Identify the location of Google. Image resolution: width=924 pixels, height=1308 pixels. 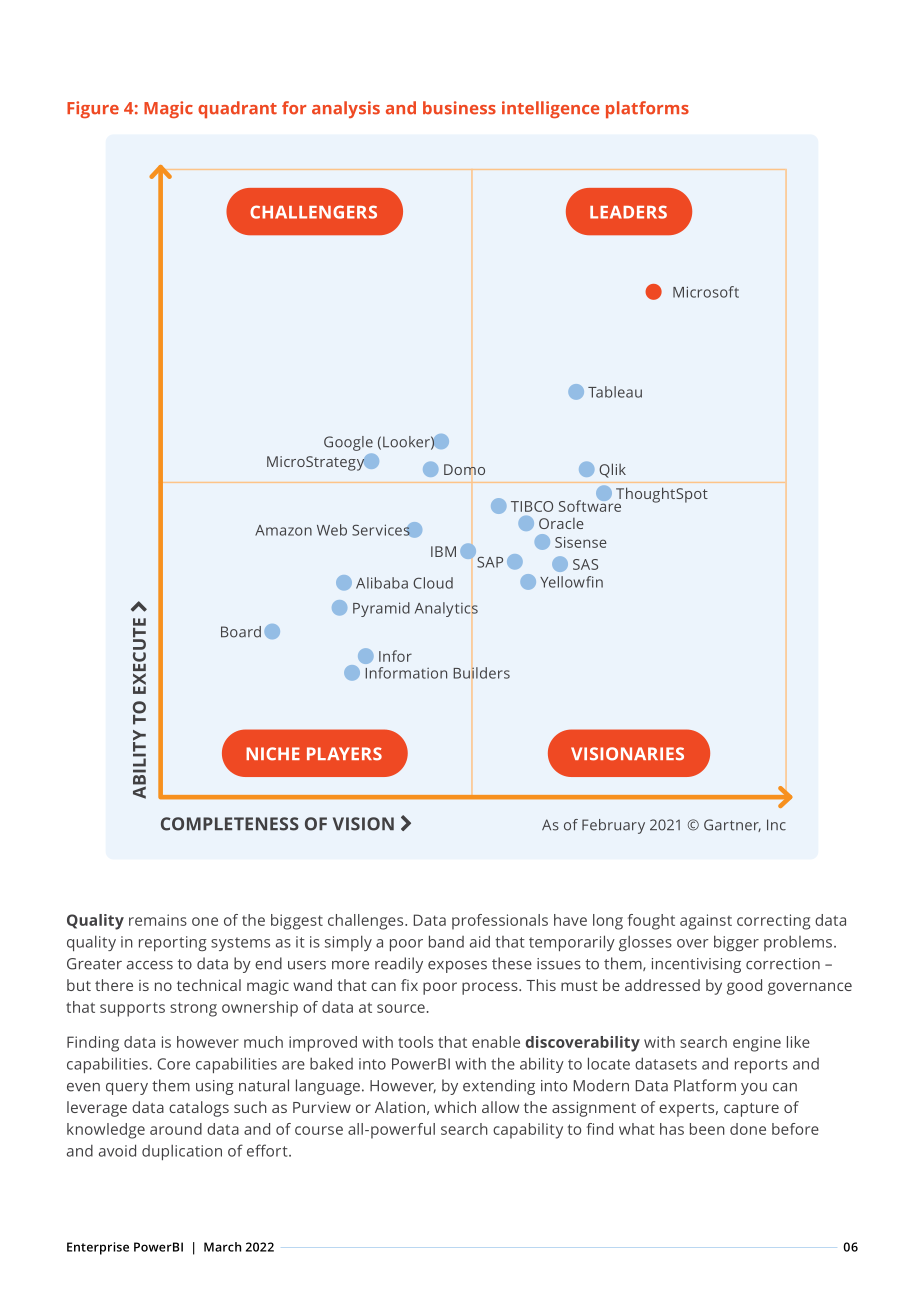
(348, 443).
